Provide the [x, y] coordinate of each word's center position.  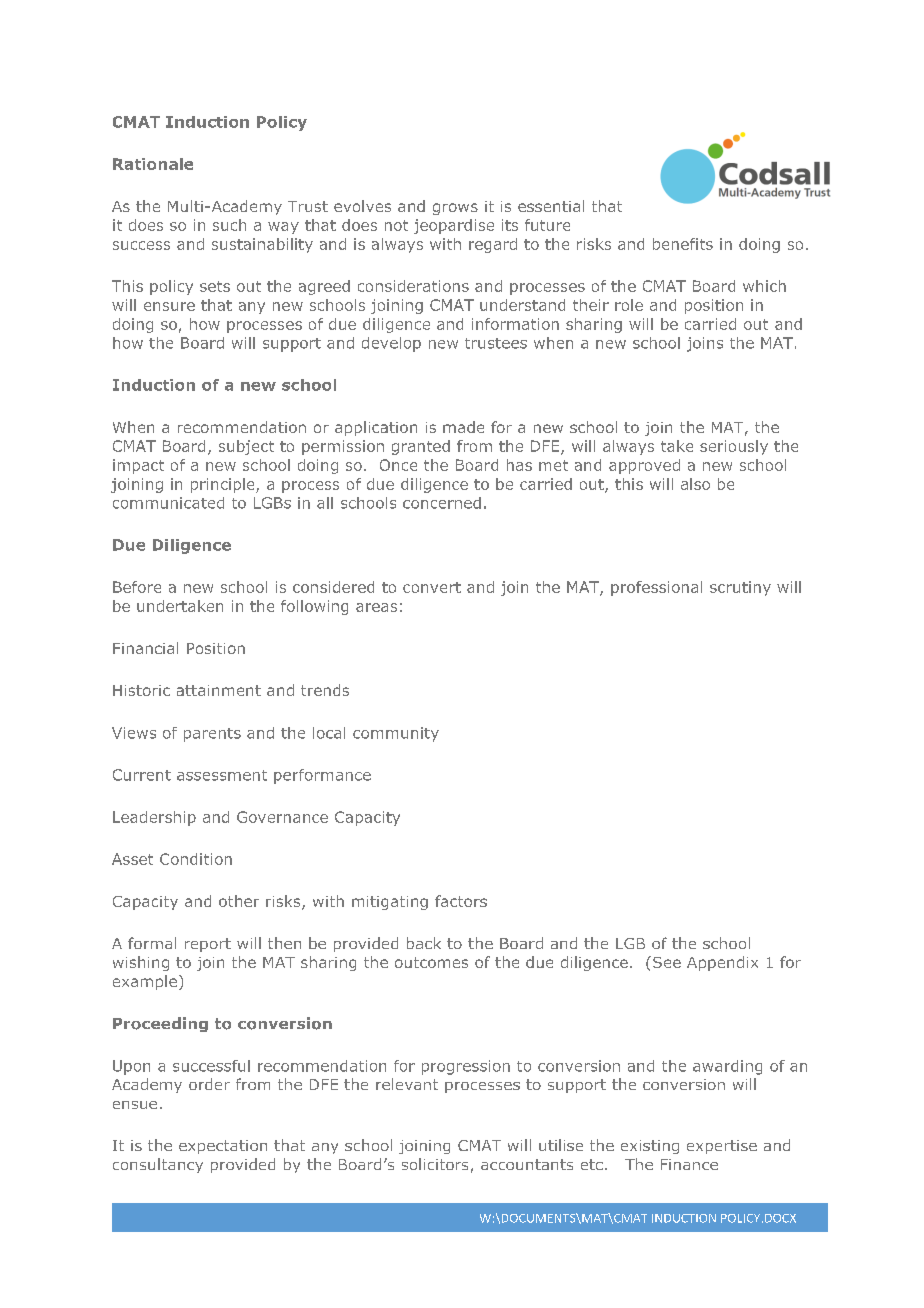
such [229, 225]
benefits [683, 244]
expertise [722, 1147]
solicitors [435, 1164]
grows [455, 209]
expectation [223, 1147]
